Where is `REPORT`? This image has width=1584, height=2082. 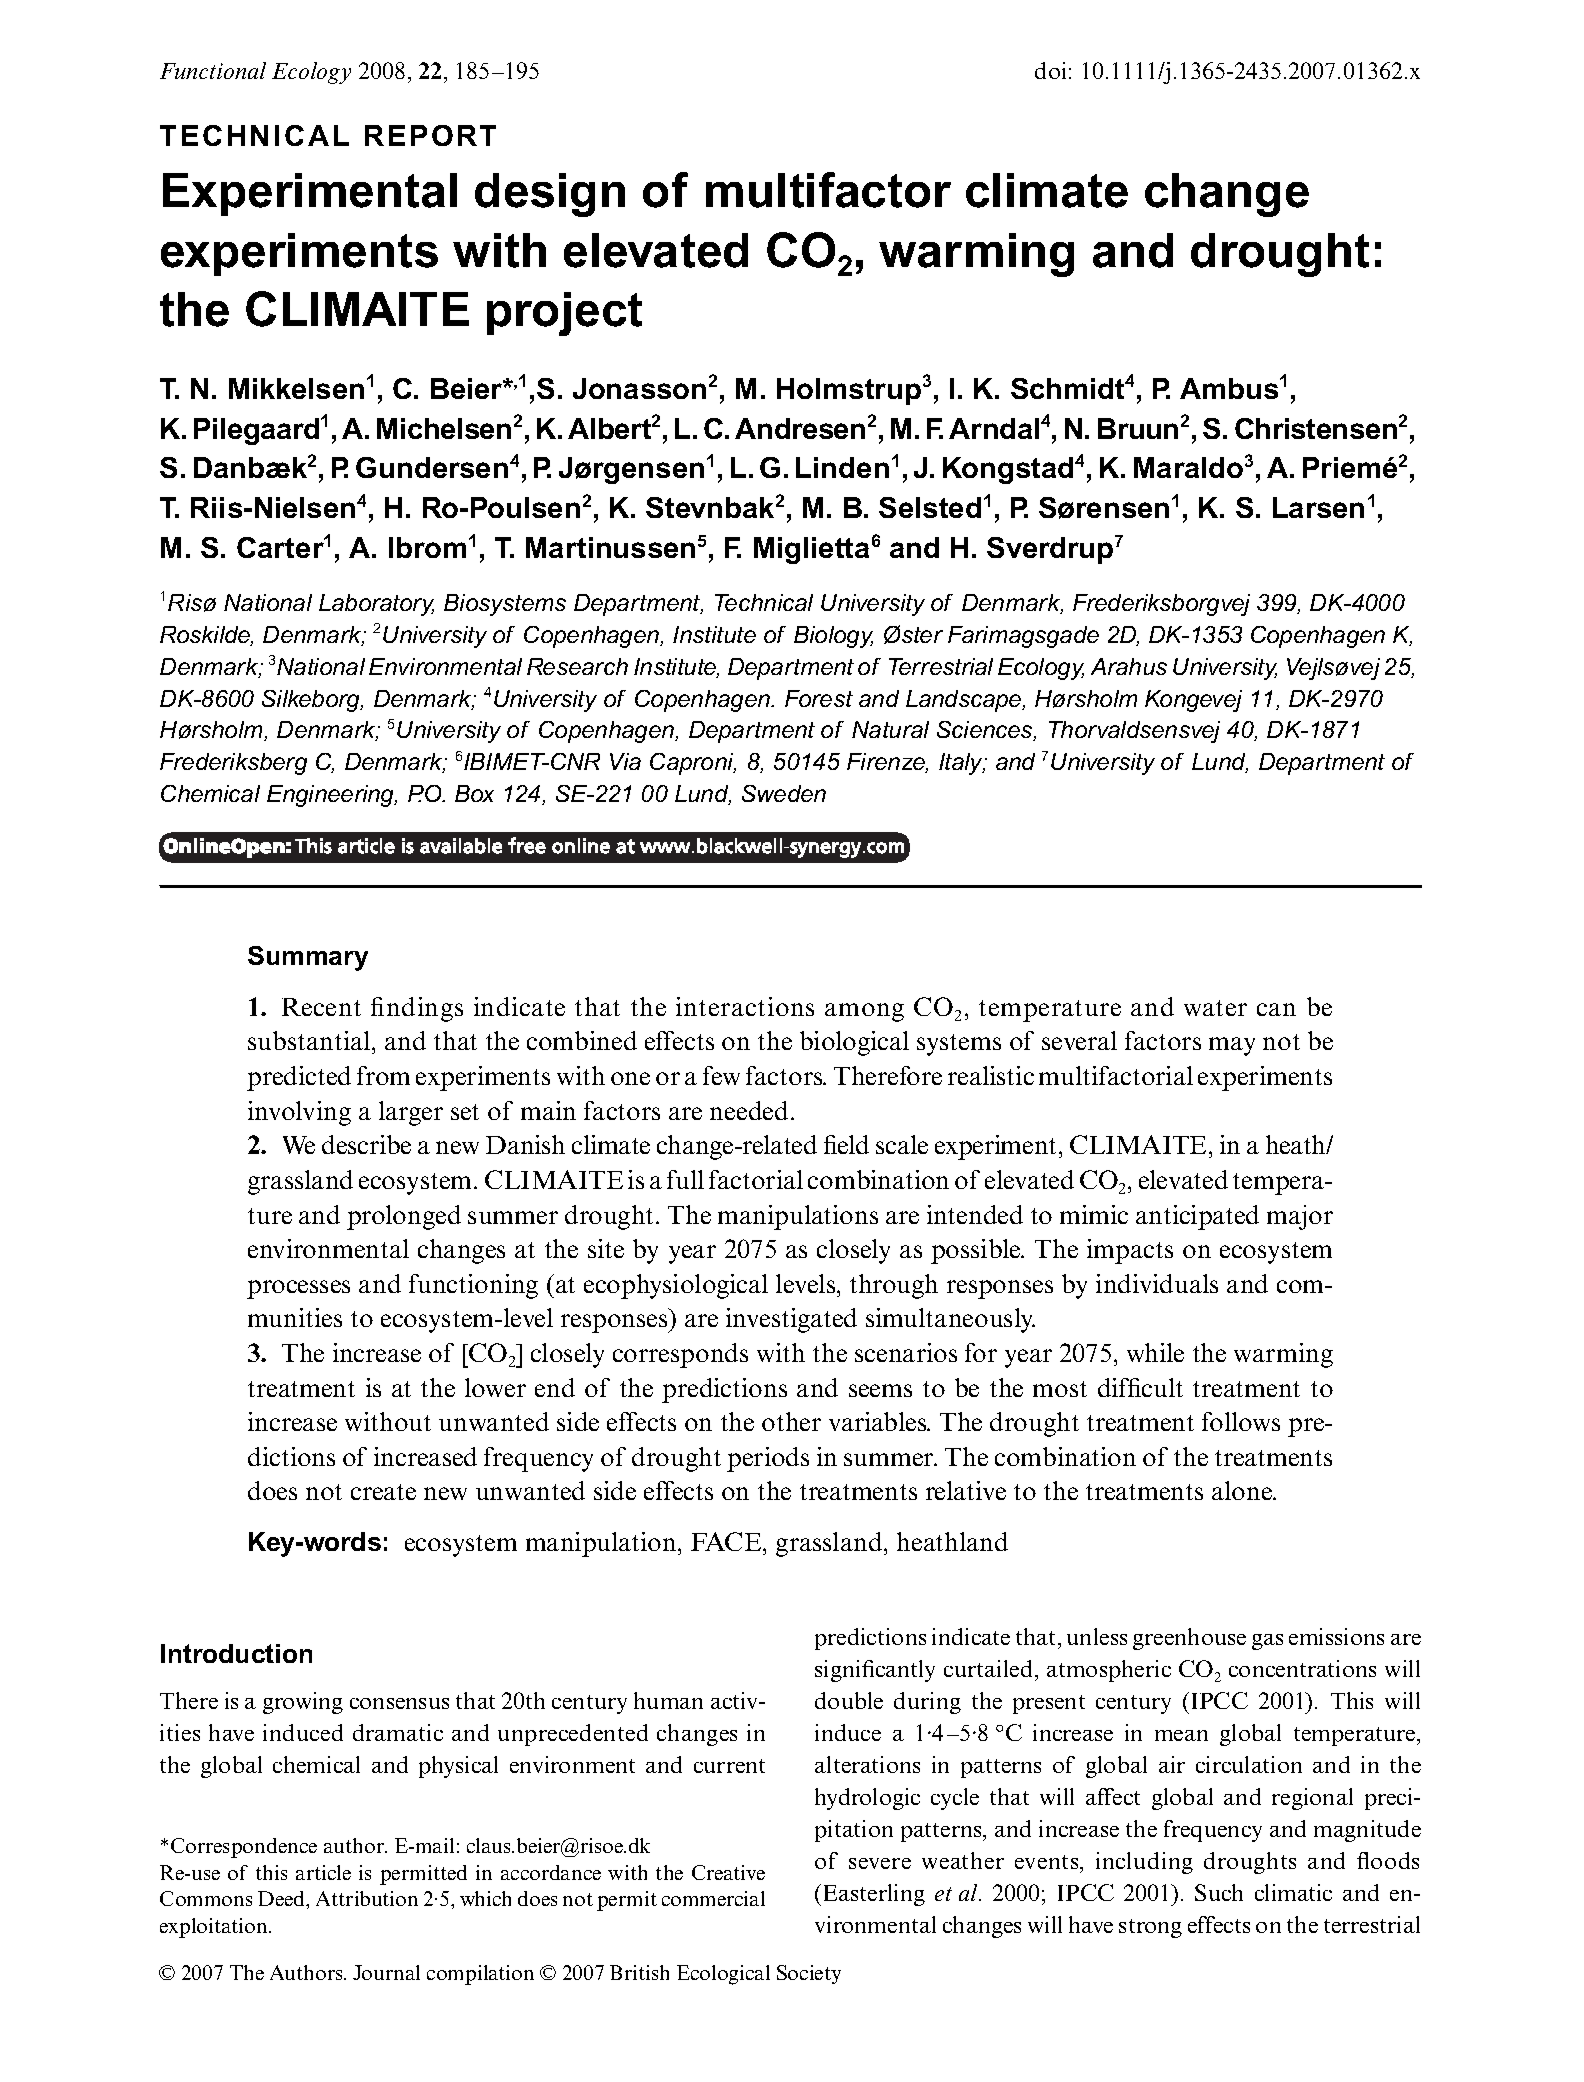 REPORT is located at coordinates (430, 135).
